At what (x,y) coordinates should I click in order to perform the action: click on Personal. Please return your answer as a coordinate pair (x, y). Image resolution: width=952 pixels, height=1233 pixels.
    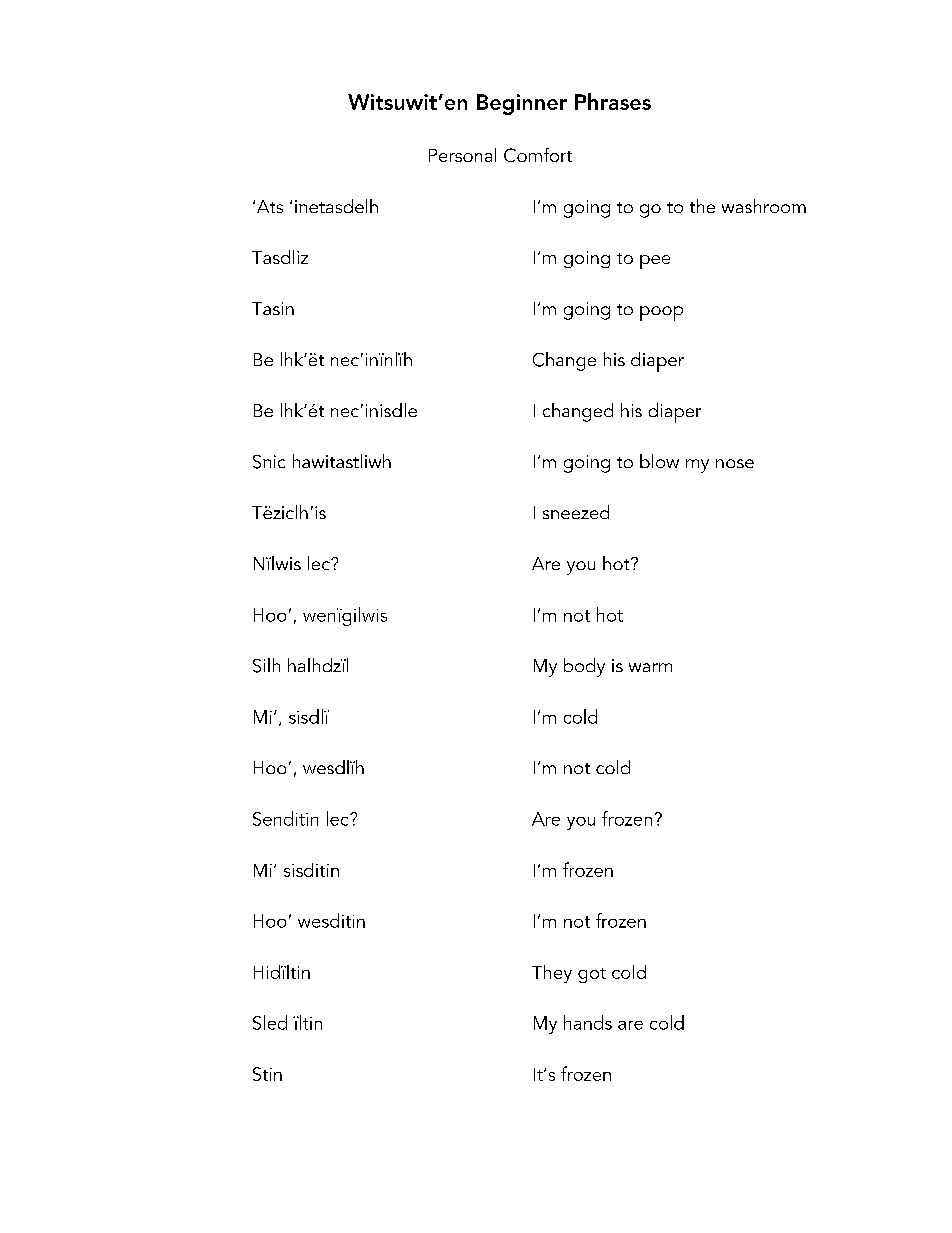
    Looking at the image, I should click on (462, 155).
